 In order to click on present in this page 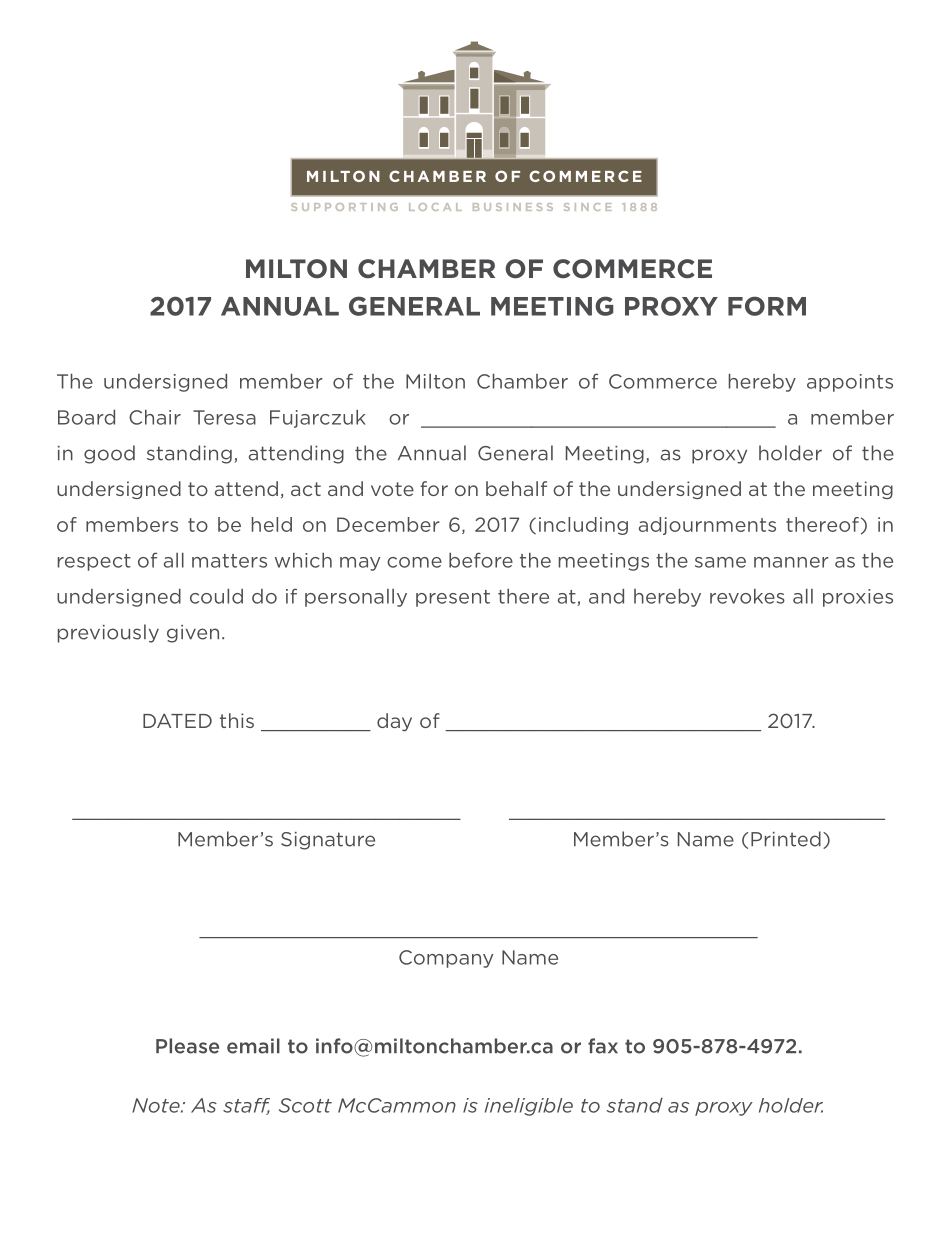, I will do `click(453, 598)`.
